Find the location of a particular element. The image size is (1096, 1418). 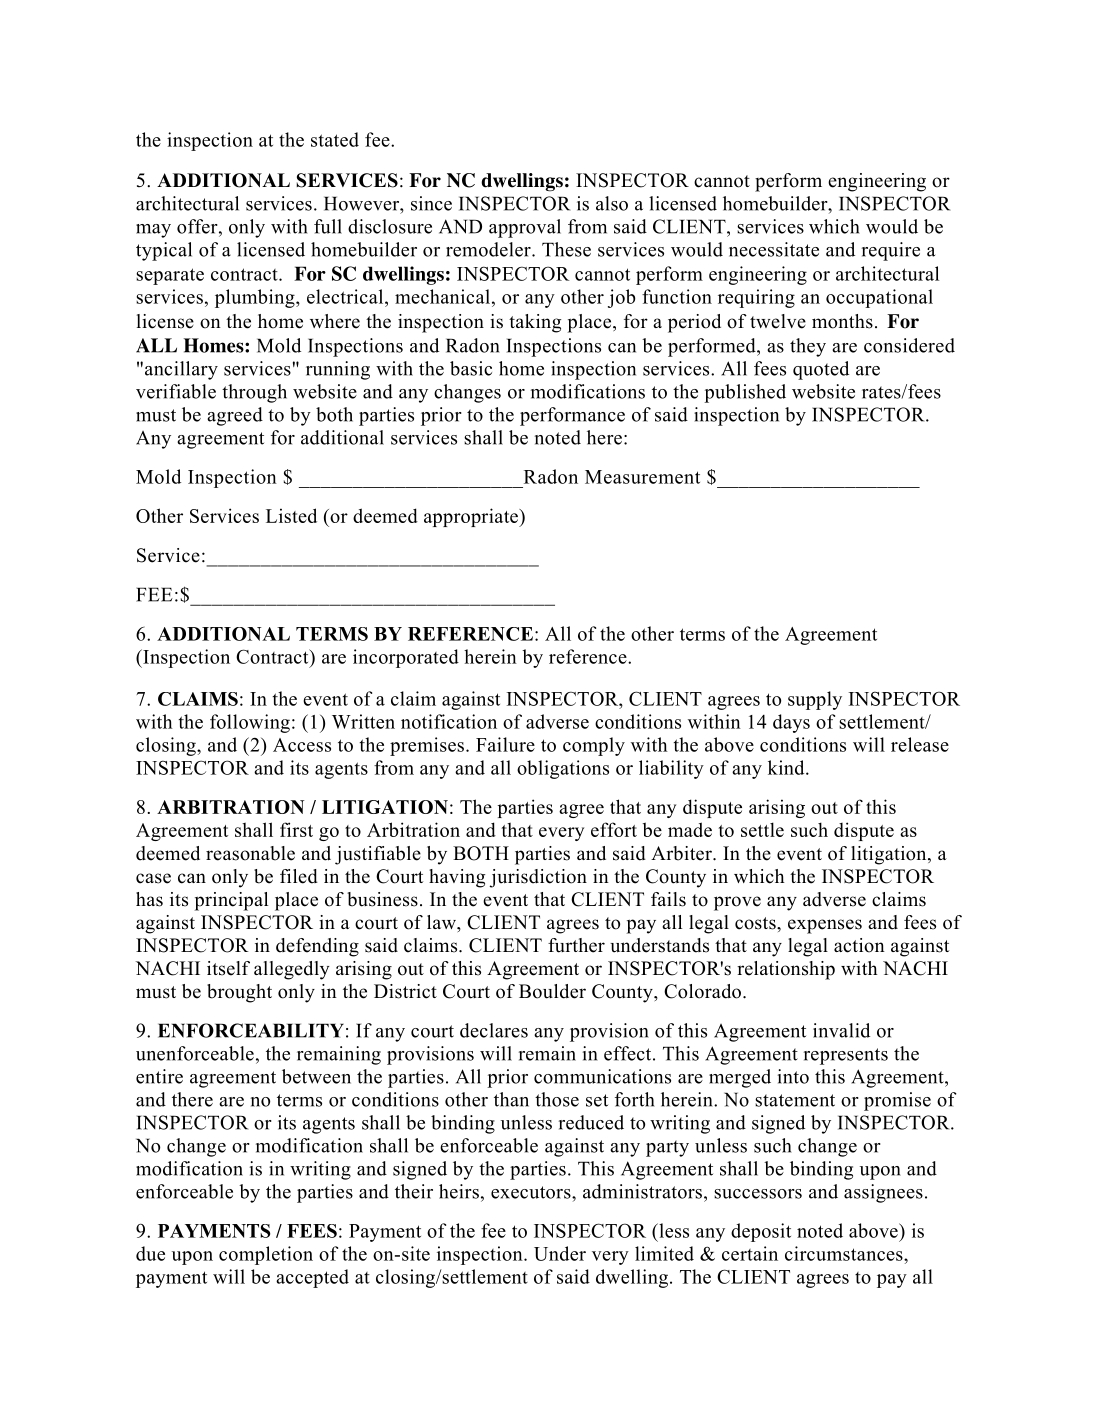

Measurement is located at coordinates (642, 477).
